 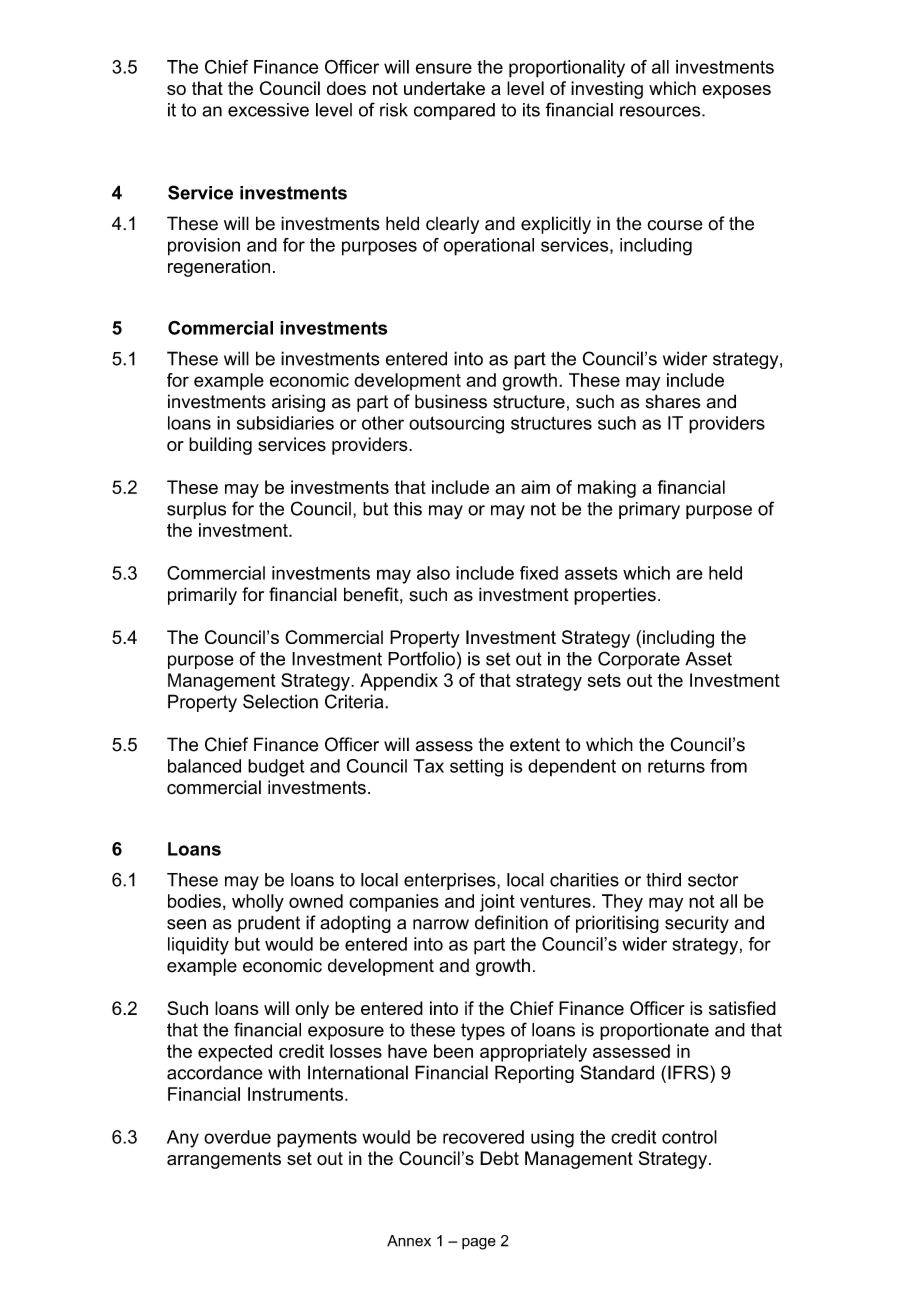 What do you see at coordinates (673, 401) in the page?
I see `shares` at bounding box center [673, 401].
